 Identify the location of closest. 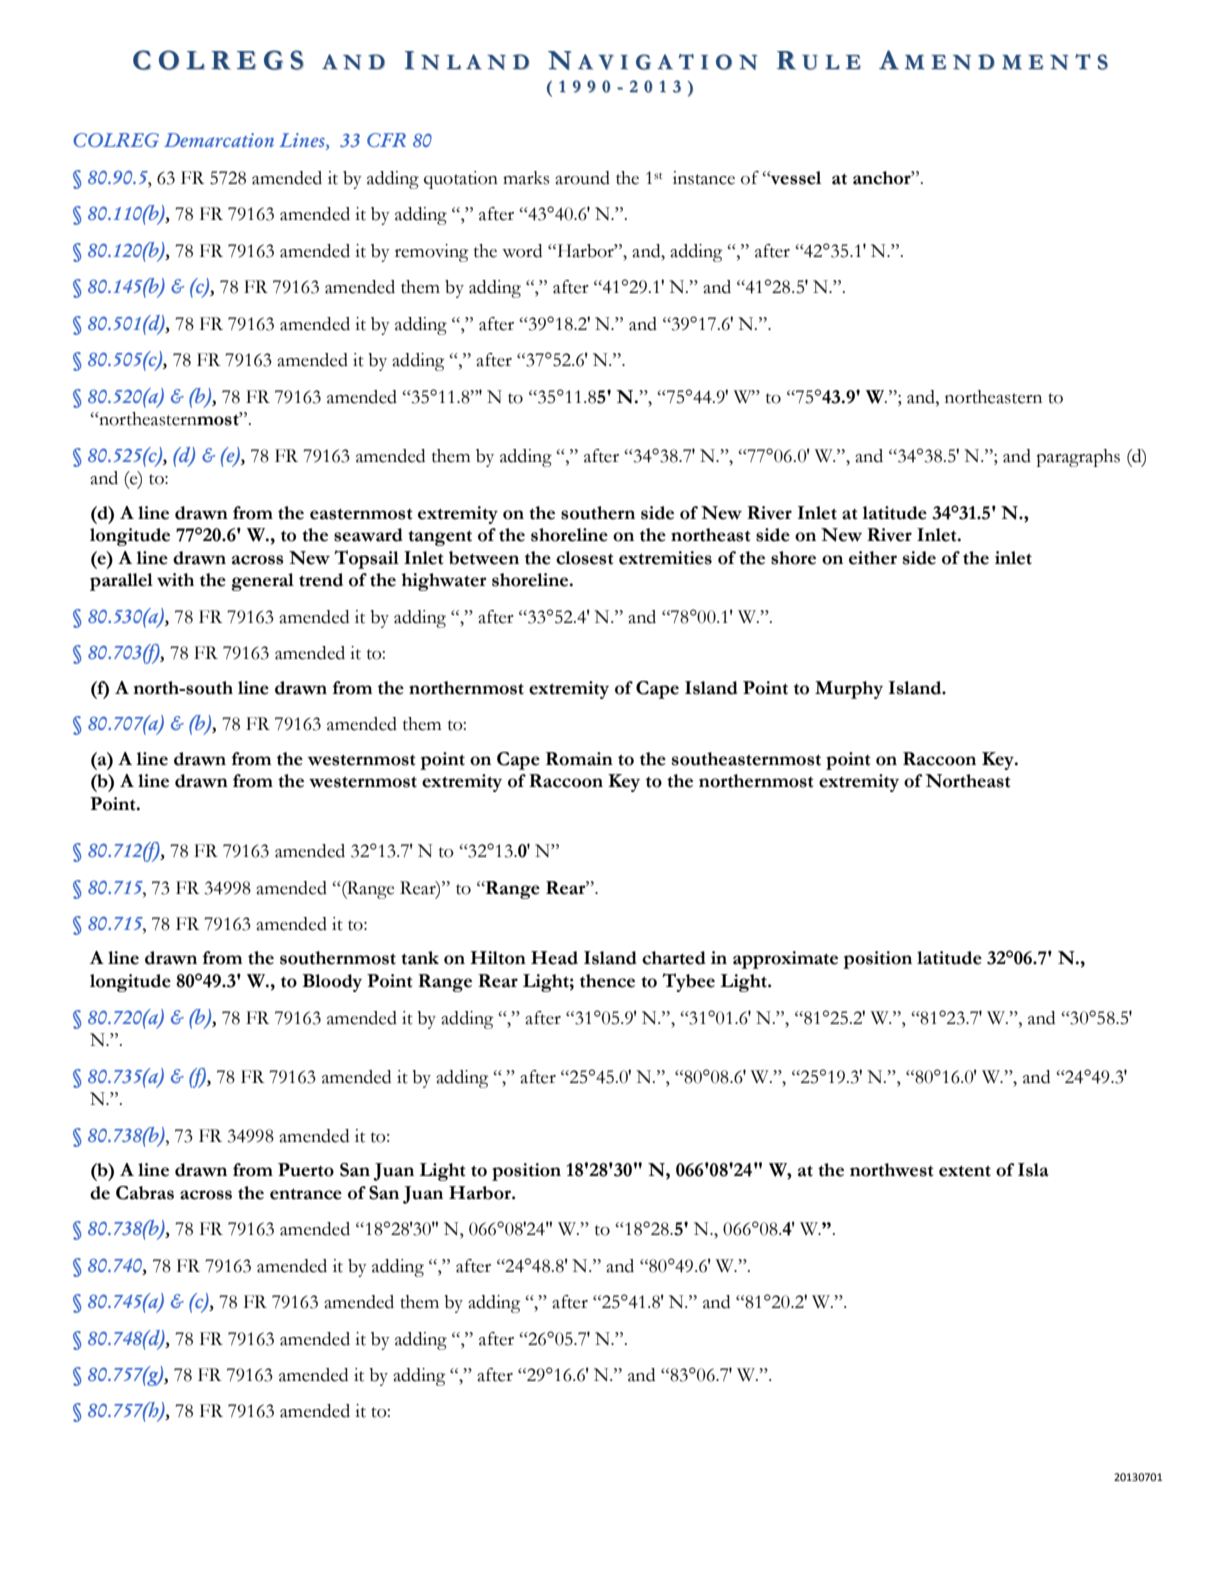
(585, 558).
